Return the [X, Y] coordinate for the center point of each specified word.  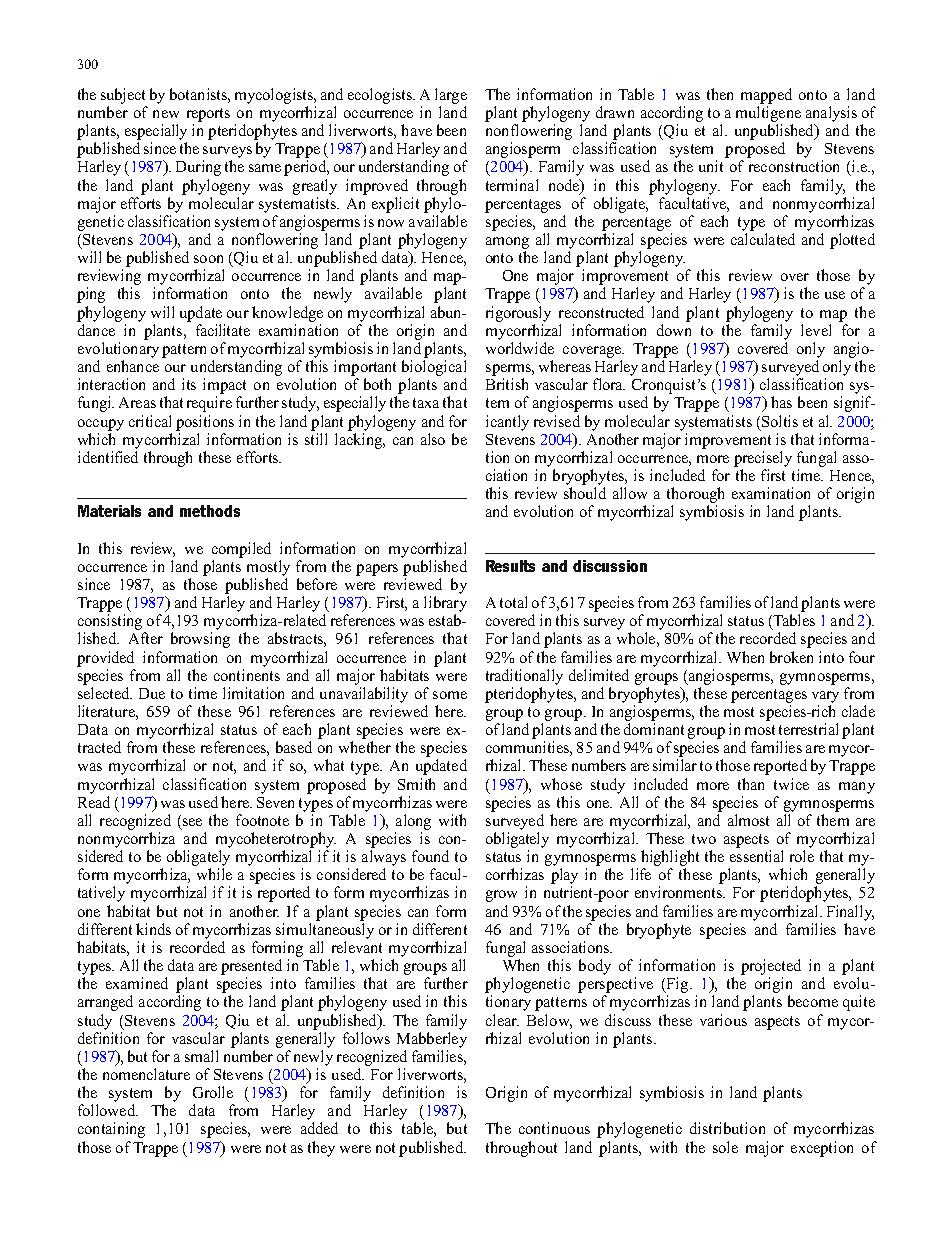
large [451, 96]
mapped [766, 96]
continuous [554, 1128]
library [445, 604]
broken [791, 657]
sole [725, 1147]
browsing [200, 640]
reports [208, 115]
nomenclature [146, 1074]
